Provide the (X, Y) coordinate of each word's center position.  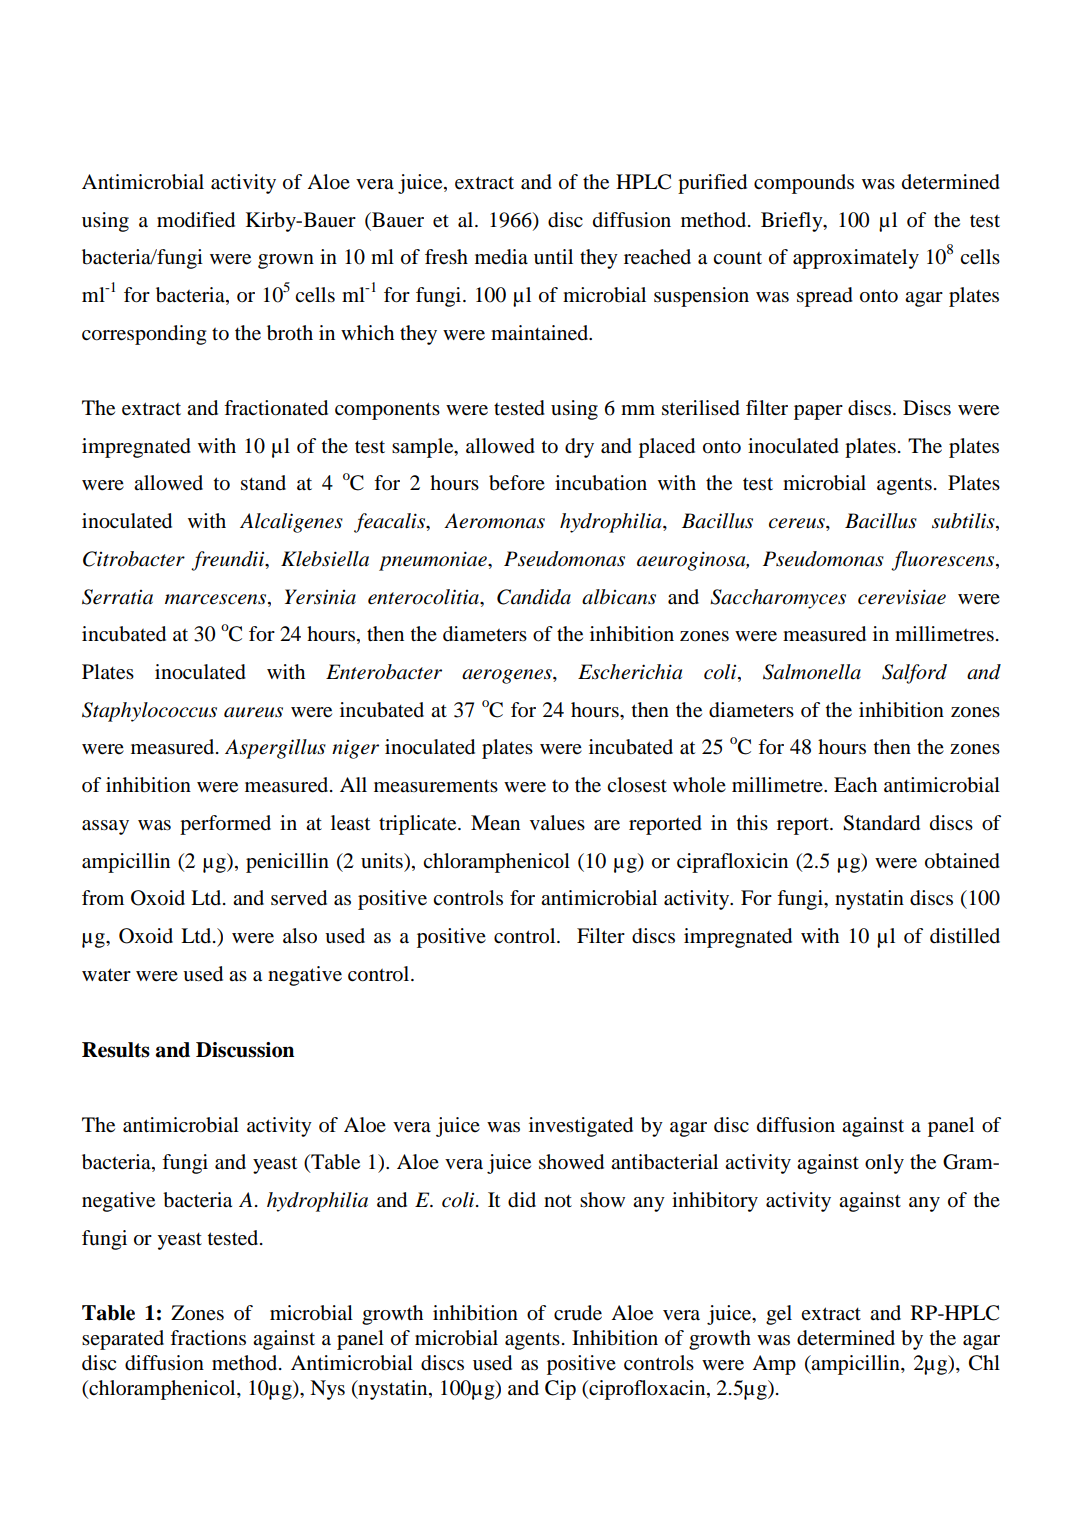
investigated (581, 1127)
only (884, 1164)
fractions (208, 1338)
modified (196, 220)
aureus (253, 712)
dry (579, 448)
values (557, 823)
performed (225, 825)
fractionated (276, 408)
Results (116, 1050)
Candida (534, 597)
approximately (856, 259)
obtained (962, 861)
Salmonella (812, 672)
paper (818, 412)
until (553, 256)
